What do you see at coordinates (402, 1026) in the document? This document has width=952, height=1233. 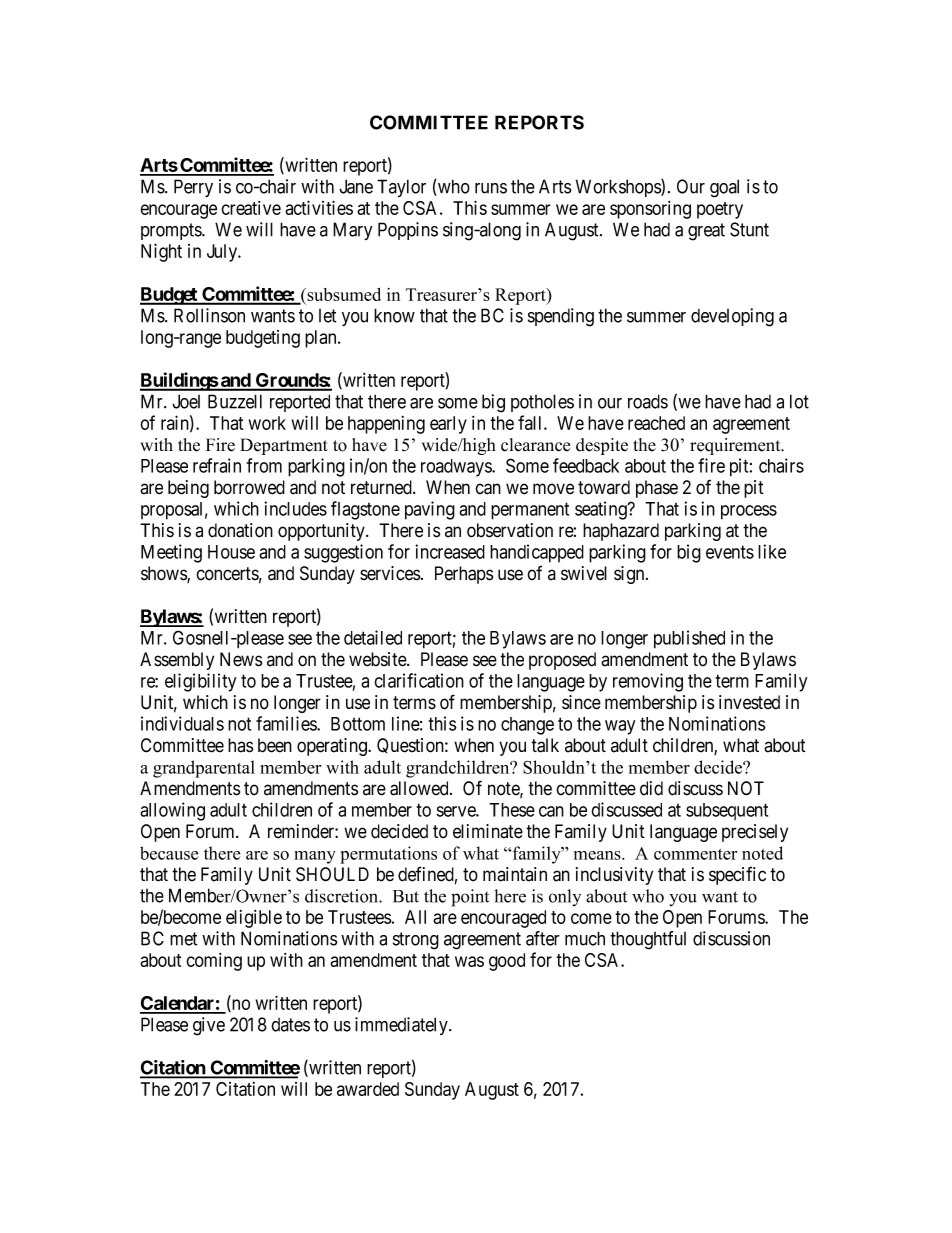 I see `immediately` at bounding box center [402, 1026].
